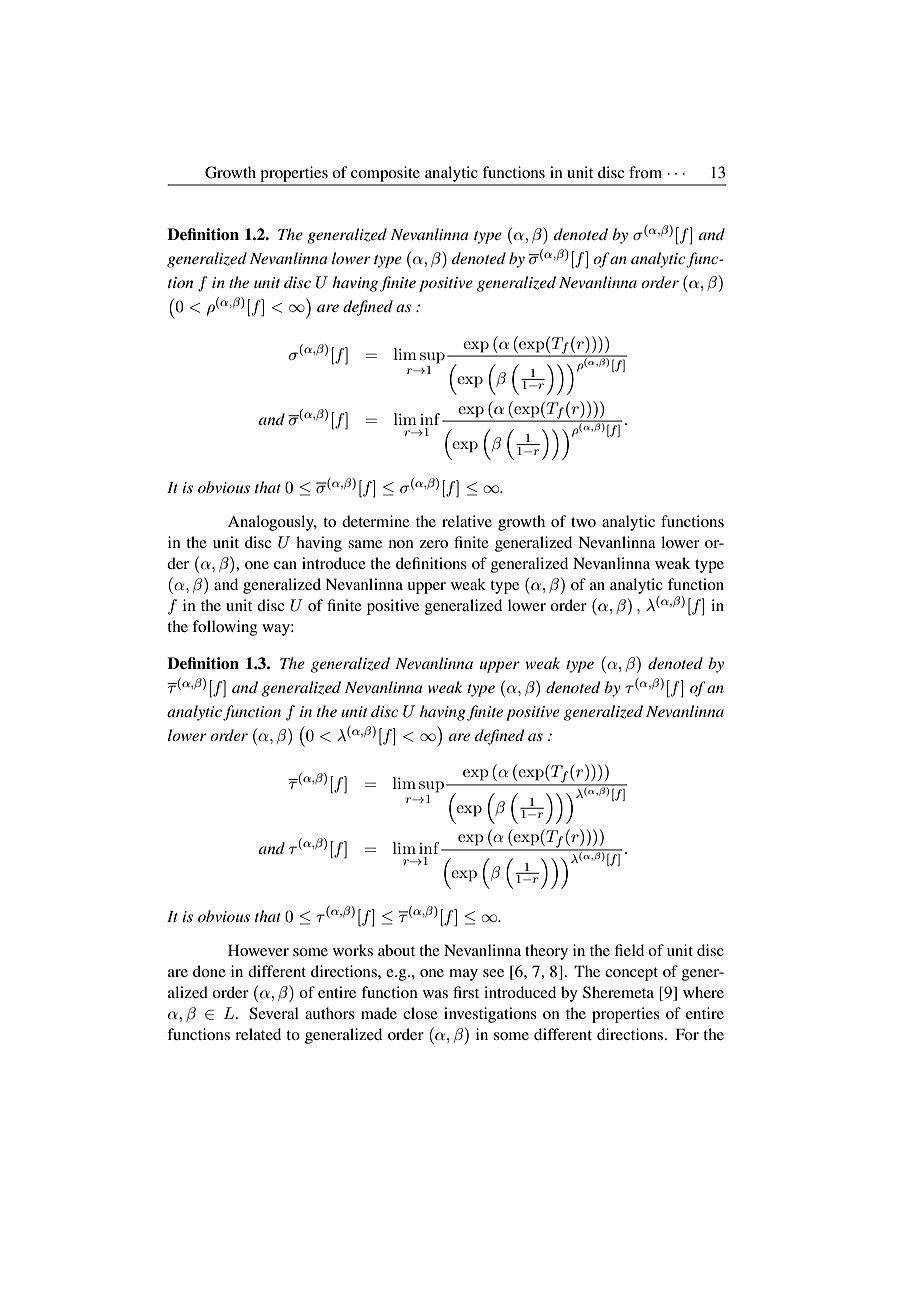 The image size is (924, 1308). Describe the element at coordinates (285, 565) in the page. I see `can` at that location.
